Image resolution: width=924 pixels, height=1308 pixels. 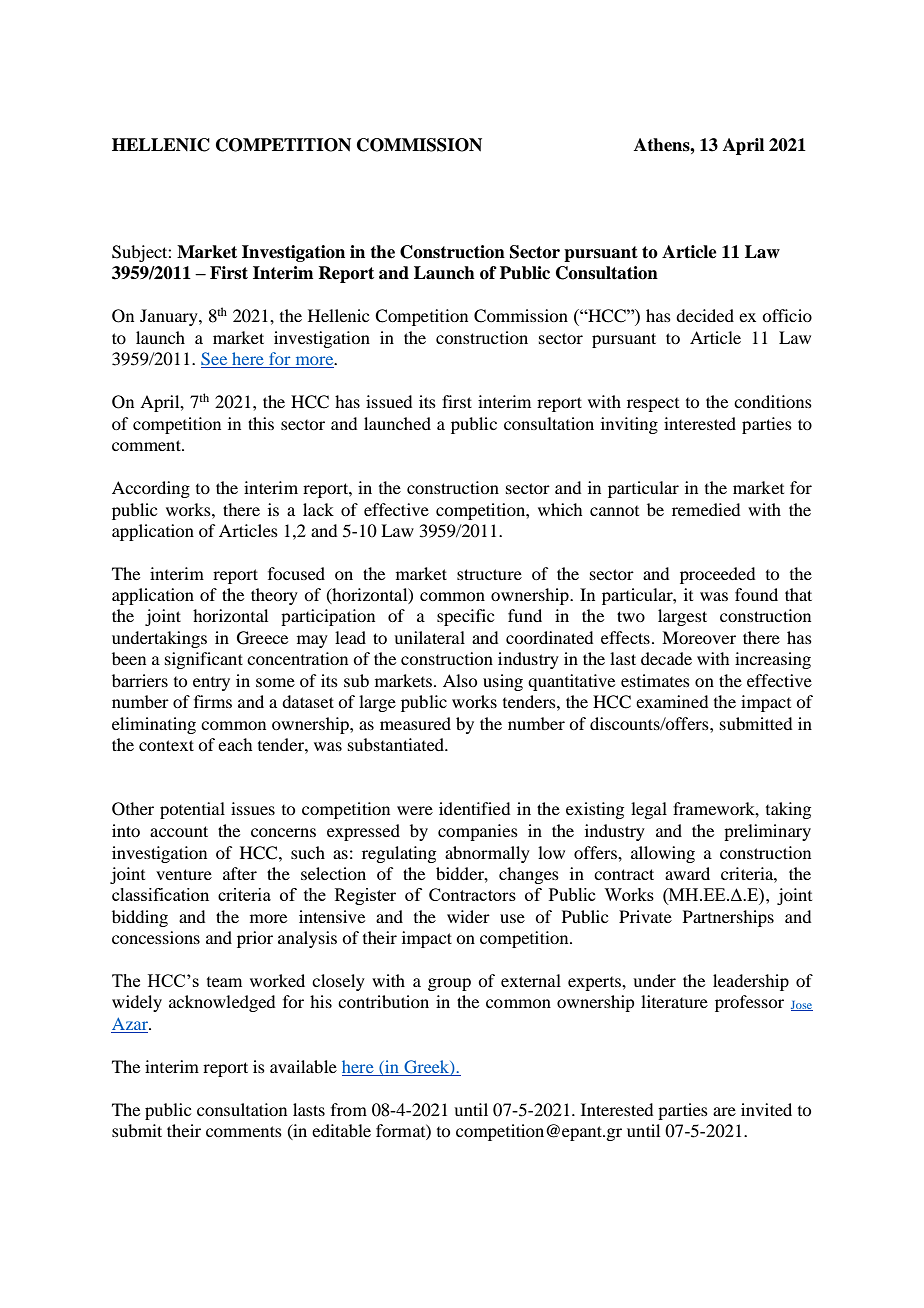 I want to click on See, so click(x=215, y=360).
